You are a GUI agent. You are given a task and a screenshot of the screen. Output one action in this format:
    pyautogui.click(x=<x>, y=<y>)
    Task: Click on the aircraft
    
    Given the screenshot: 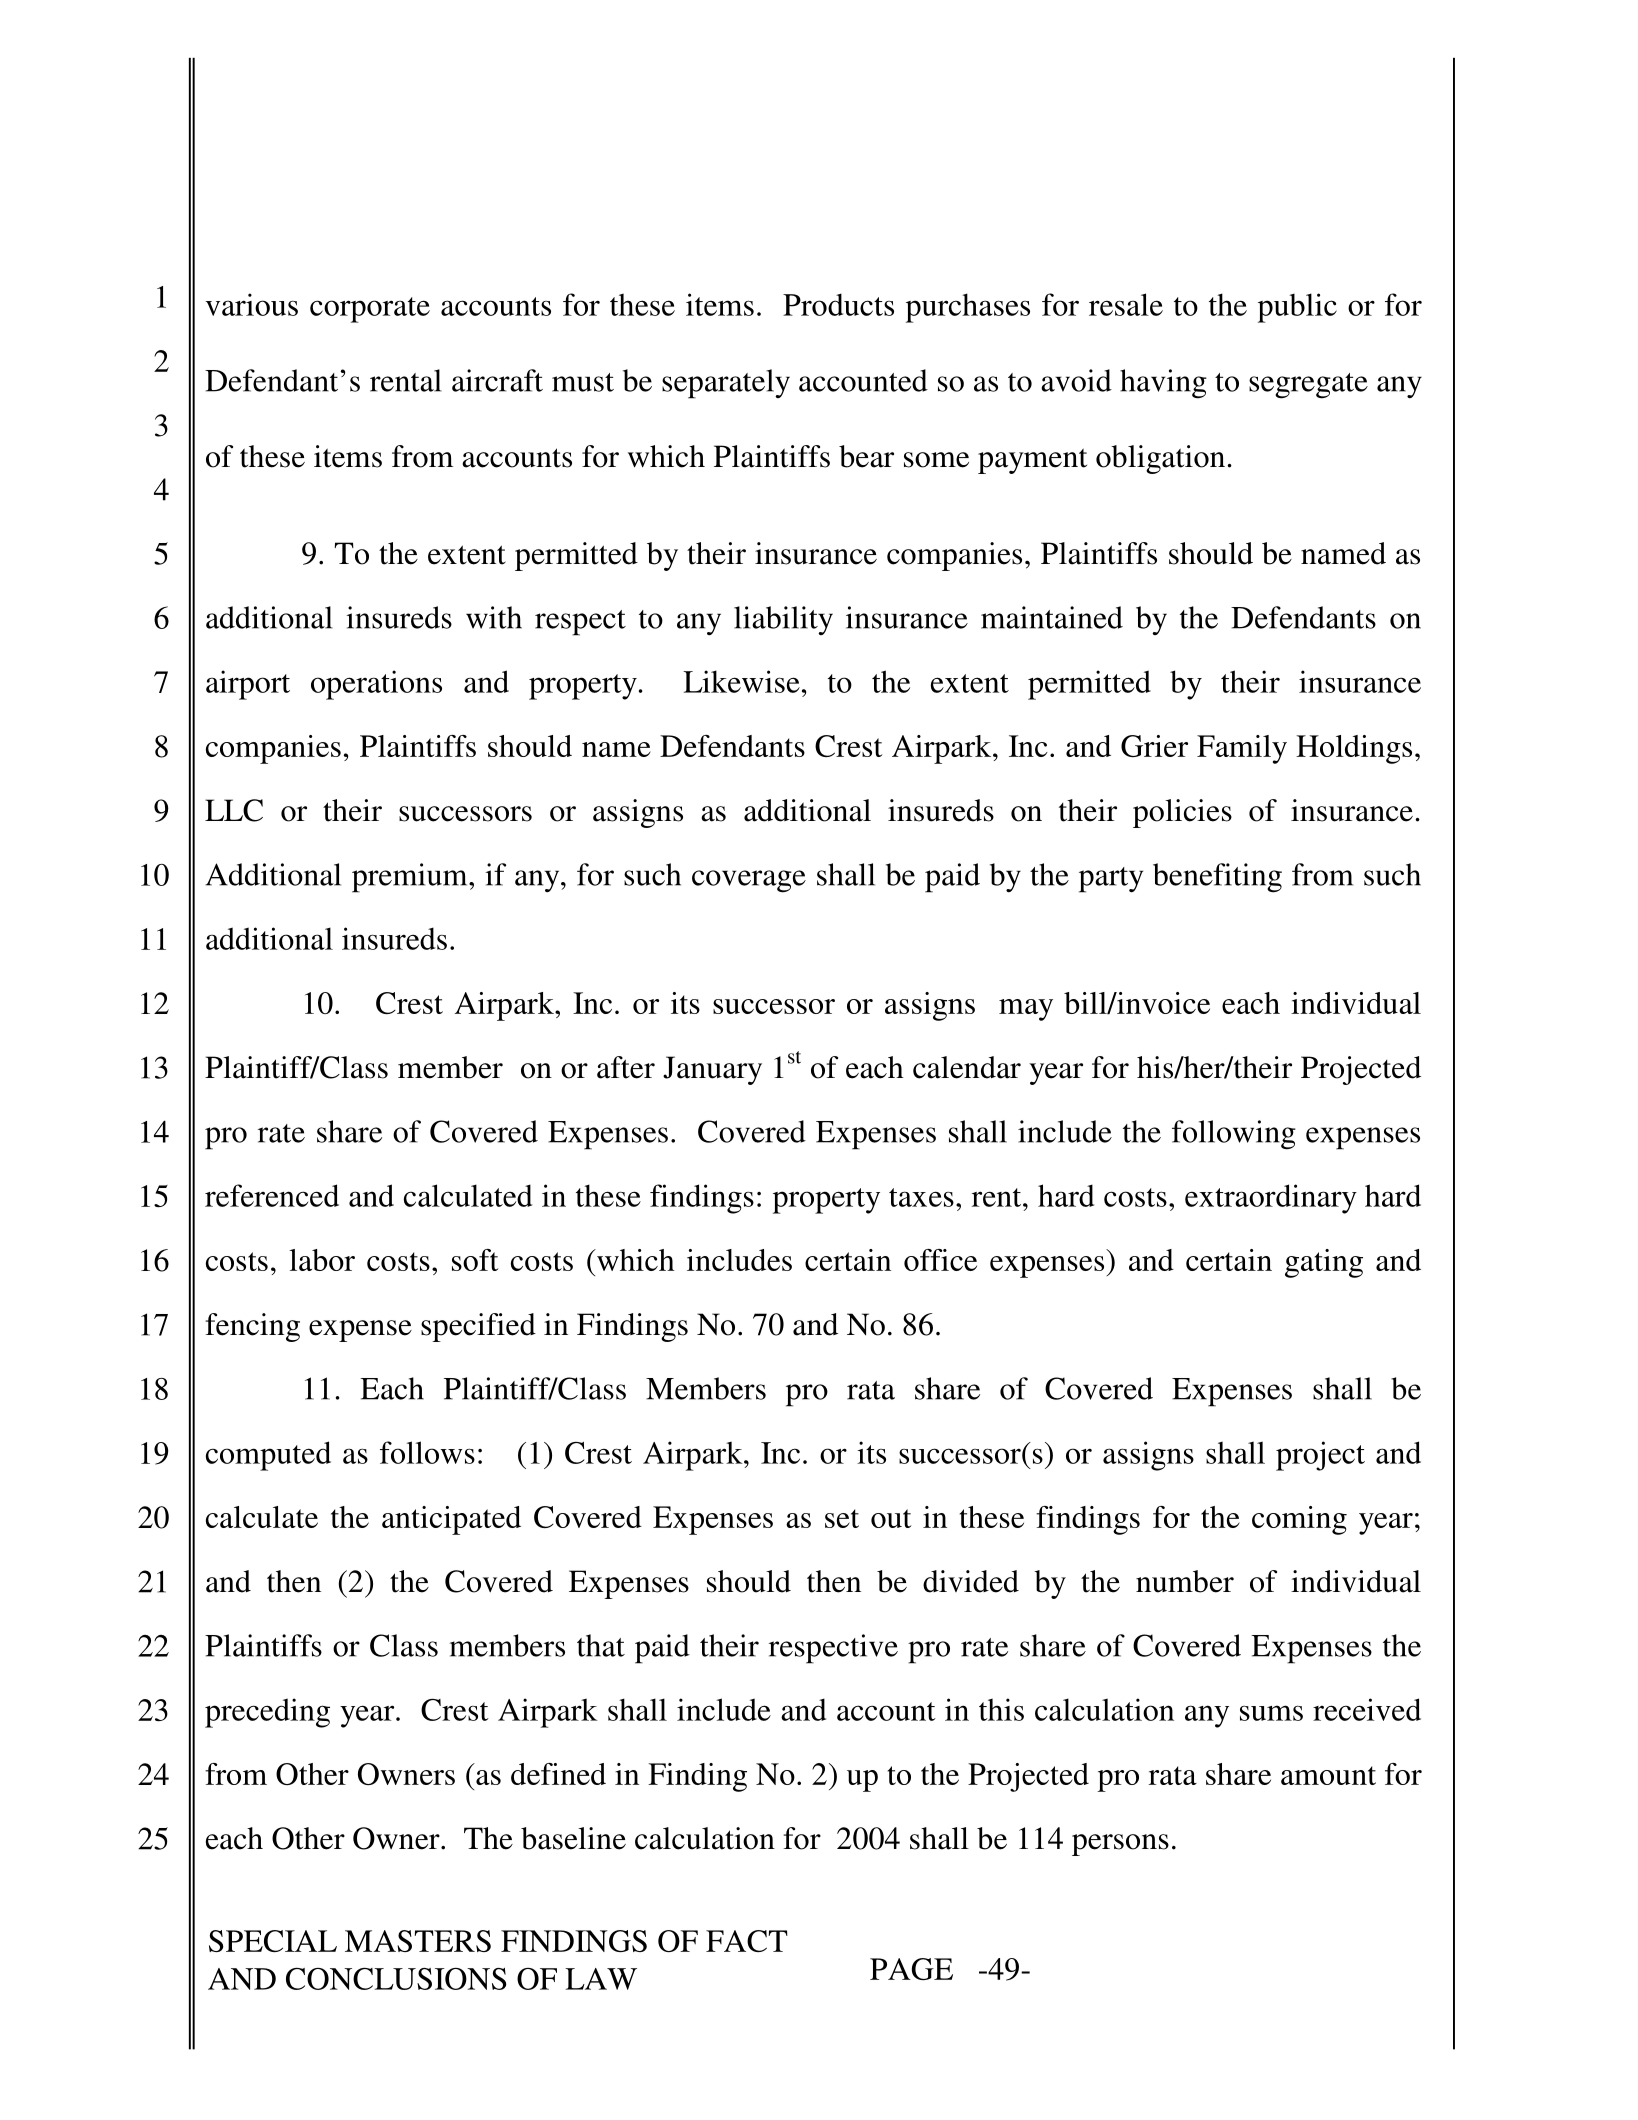 What is the action you would take?
    pyautogui.click(x=497, y=380)
